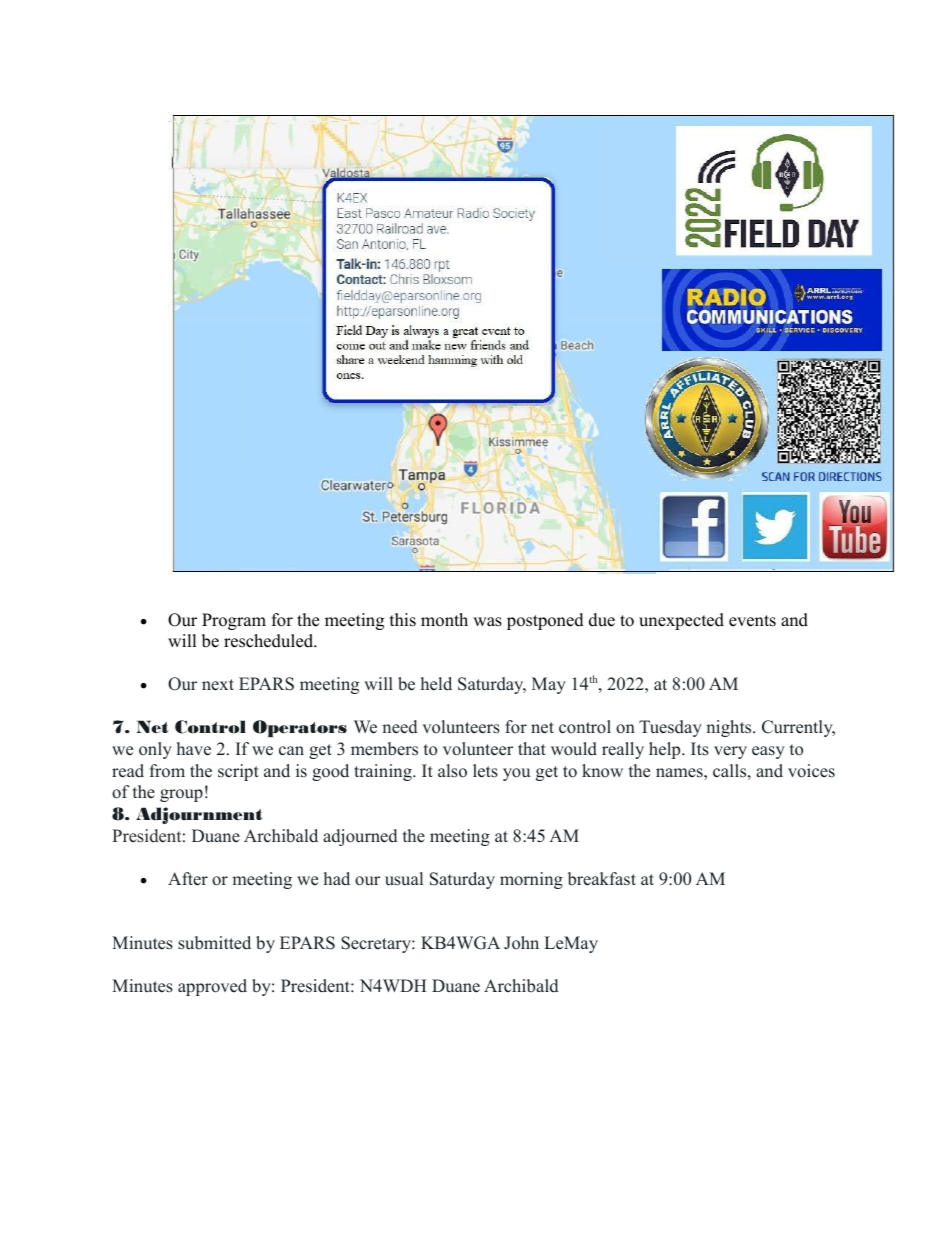 The image size is (952, 1233). What do you see at coordinates (752, 621) in the document?
I see `events` at bounding box center [752, 621].
